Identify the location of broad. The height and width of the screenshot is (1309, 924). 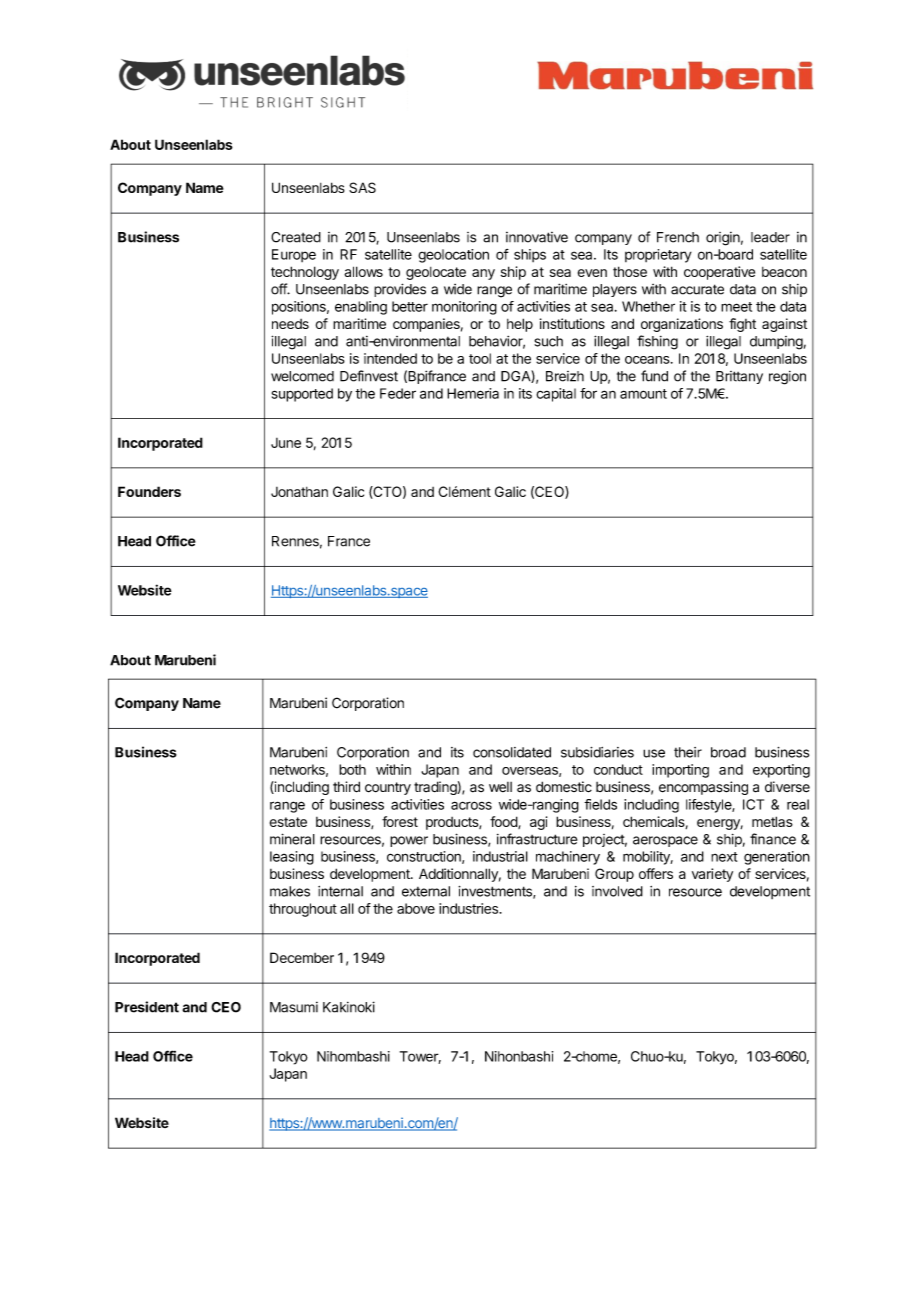
(728, 752).
